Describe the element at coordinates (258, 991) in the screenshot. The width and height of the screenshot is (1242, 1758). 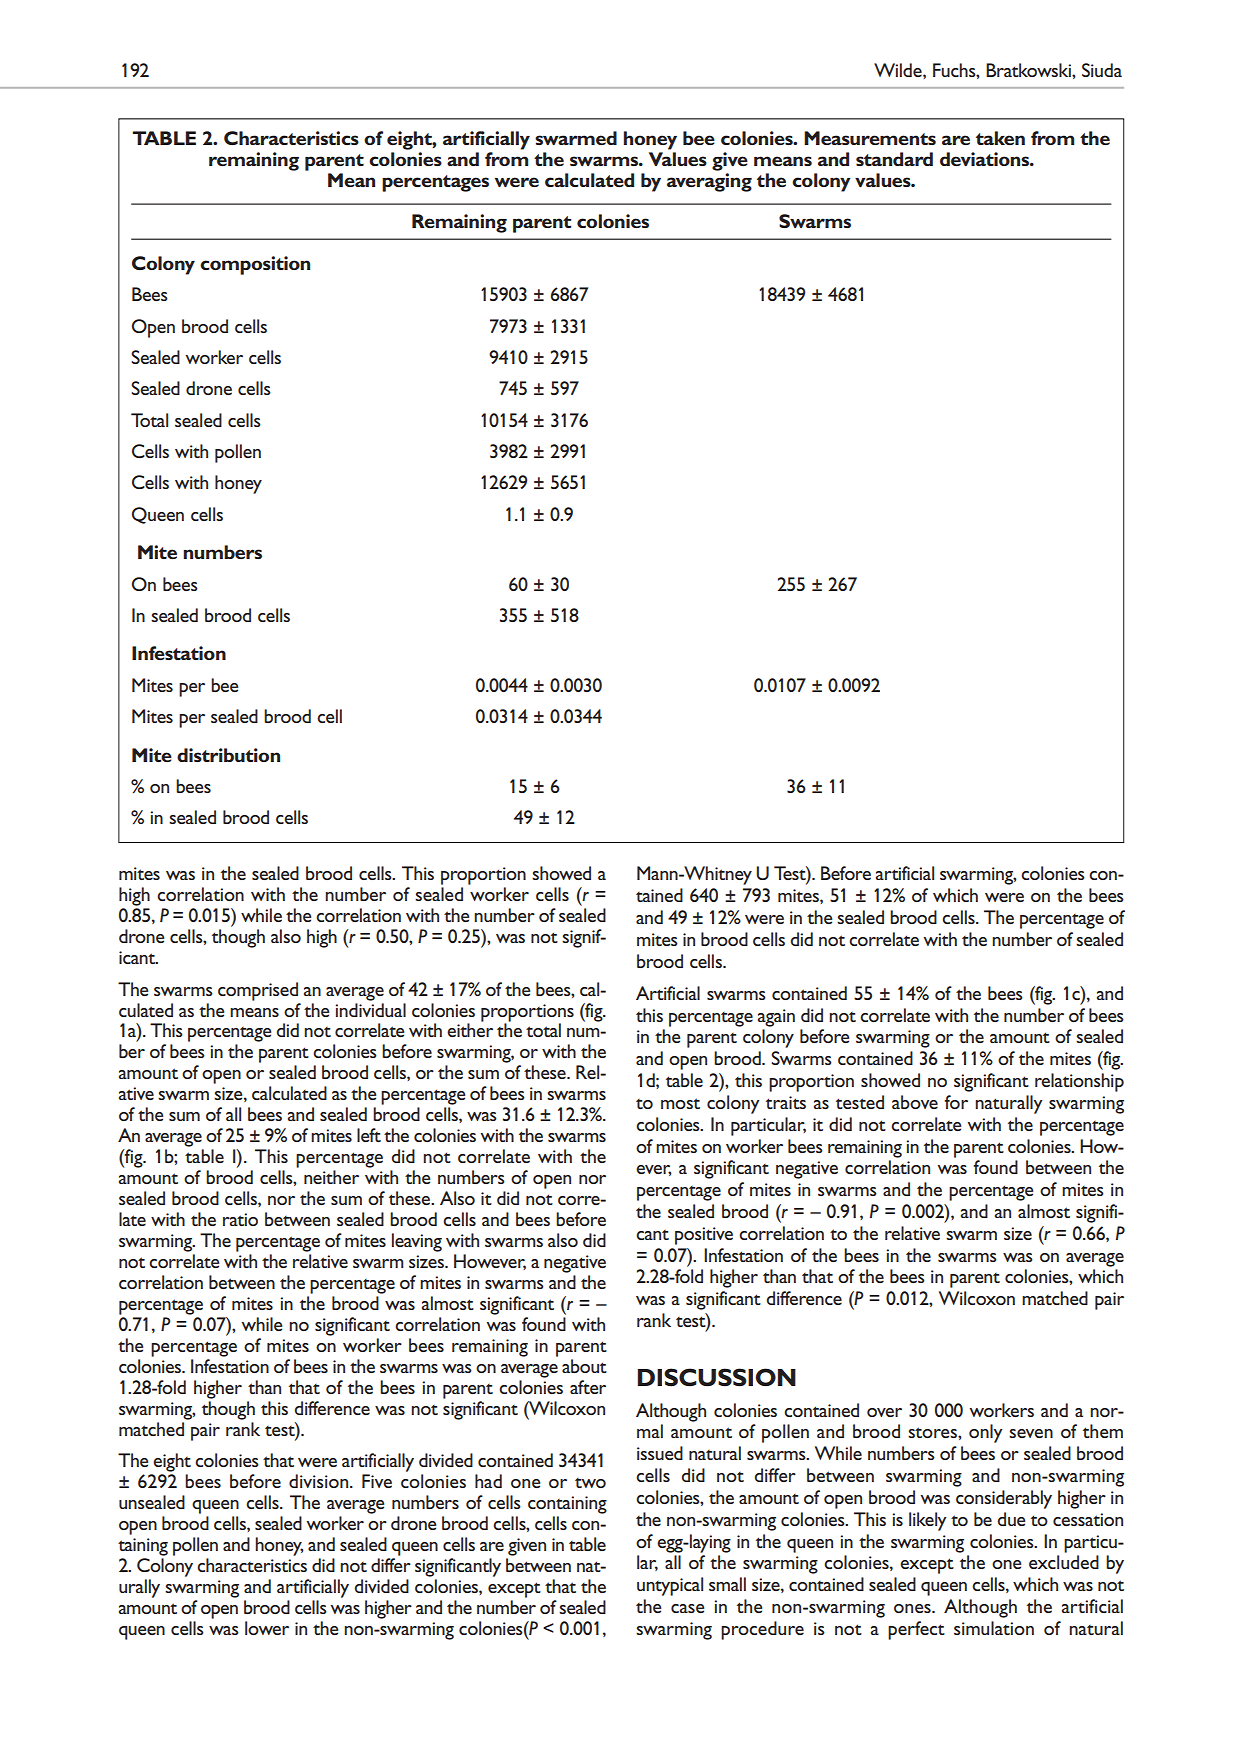
I see `comprised` at that location.
